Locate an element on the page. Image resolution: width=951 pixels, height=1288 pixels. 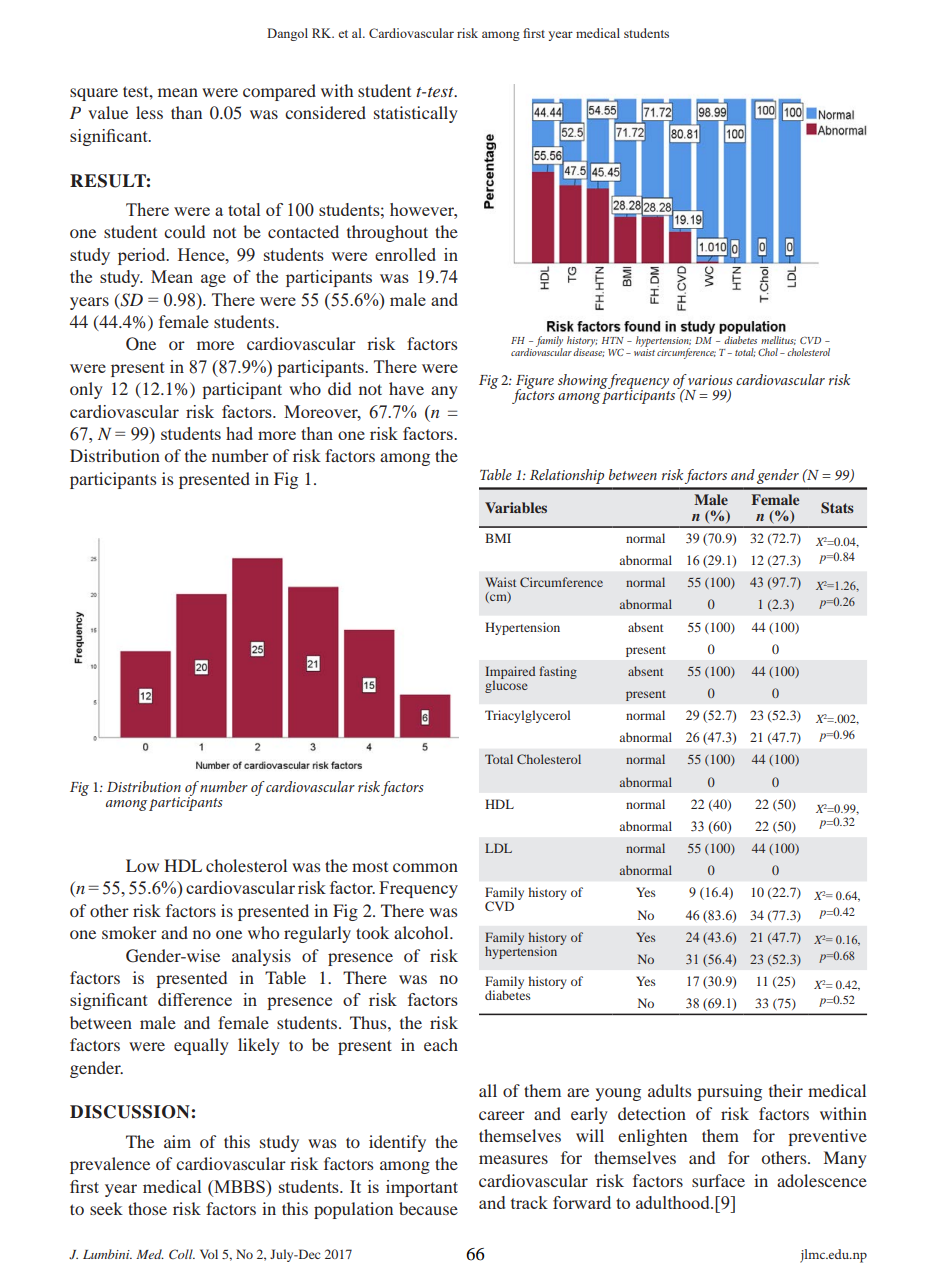
HTN is located at coordinates (613, 340).
